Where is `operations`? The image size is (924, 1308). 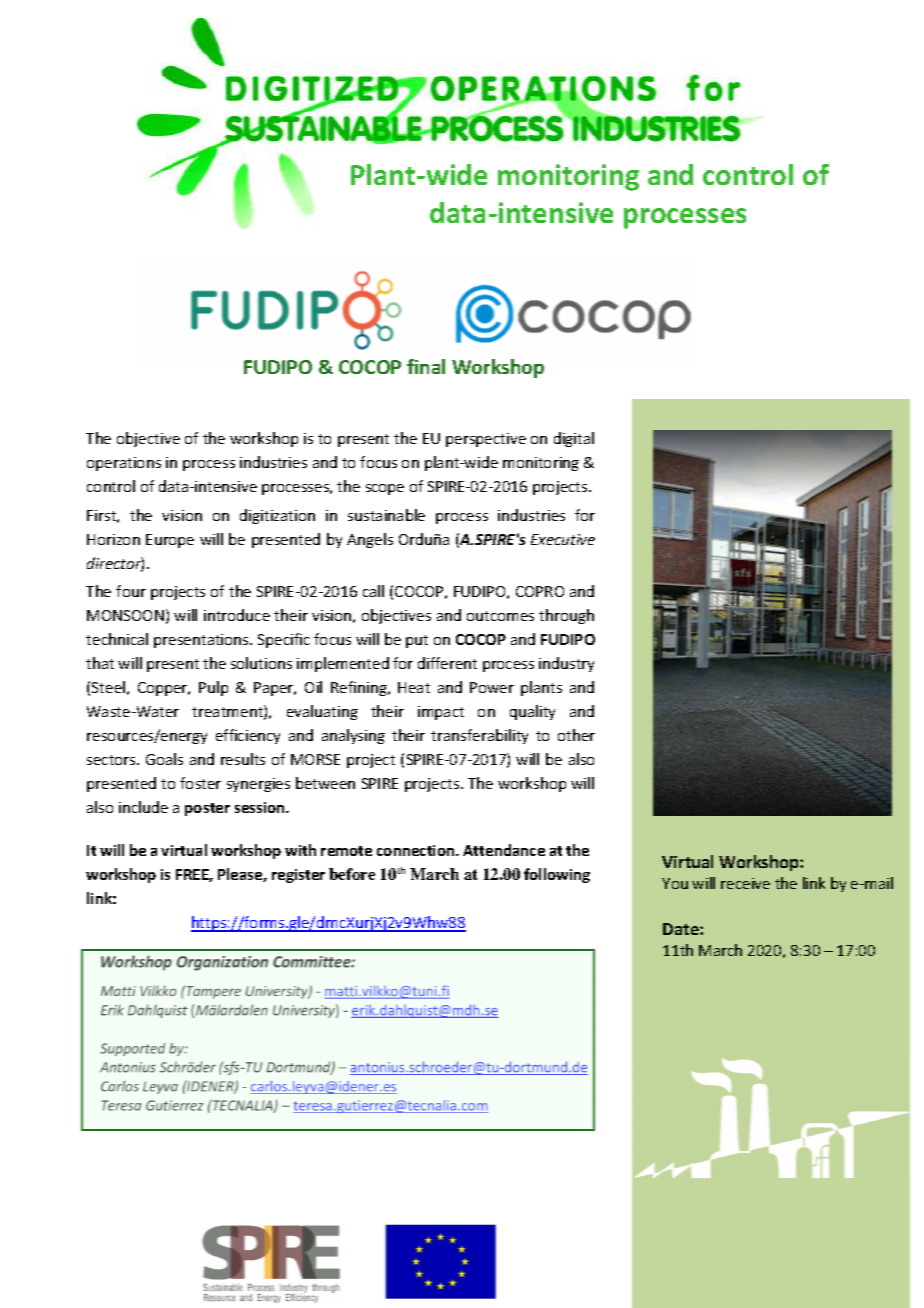
operations is located at coordinates (124, 464).
